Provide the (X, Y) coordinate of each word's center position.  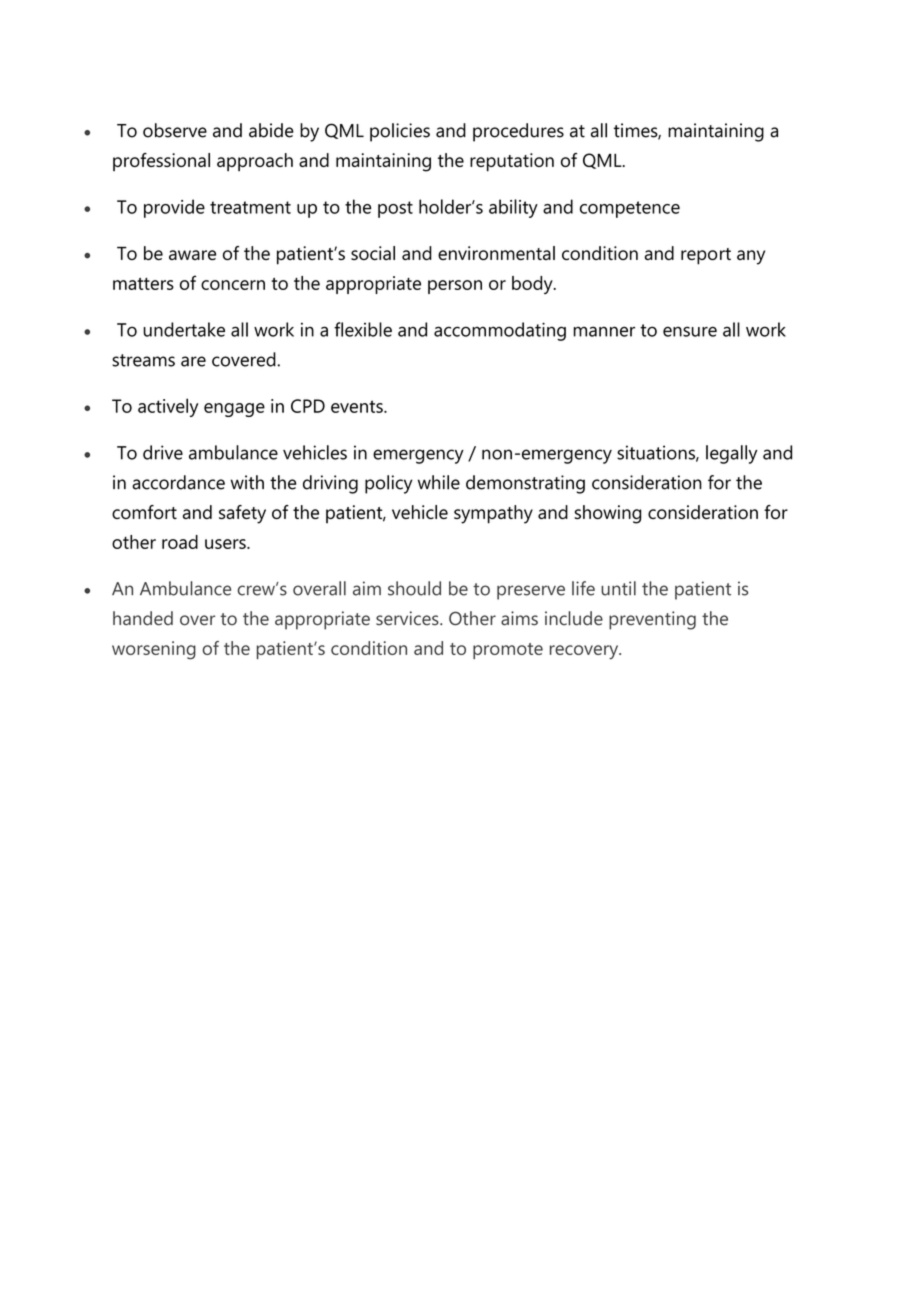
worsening (154, 650)
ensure (690, 331)
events (358, 406)
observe (175, 130)
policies (400, 132)
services (408, 618)
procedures (518, 132)
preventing (652, 620)
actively (168, 407)
